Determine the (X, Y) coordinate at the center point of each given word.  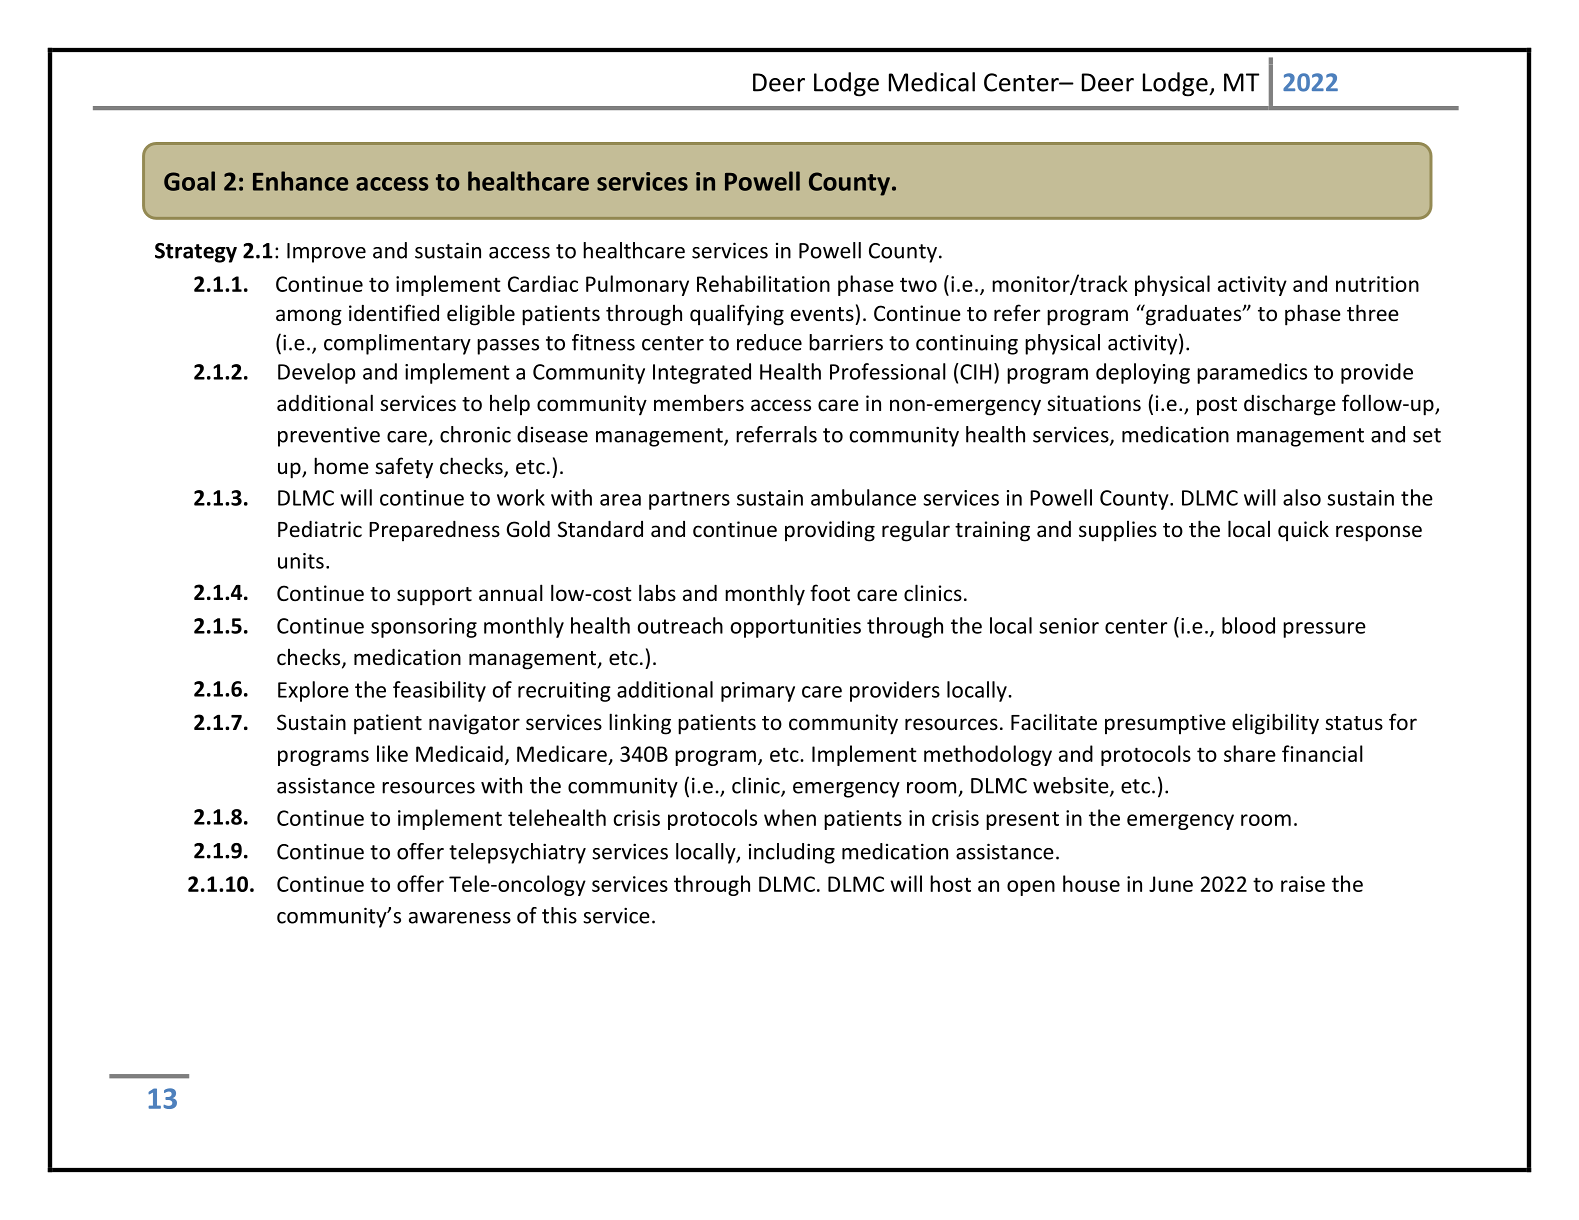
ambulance (863, 497)
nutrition (1377, 284)
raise (1303, 884)
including (792, 853)
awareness (460, 918)
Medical (932, 82)
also (1302, 497)
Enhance (300, 181)
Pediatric (320, 528)
